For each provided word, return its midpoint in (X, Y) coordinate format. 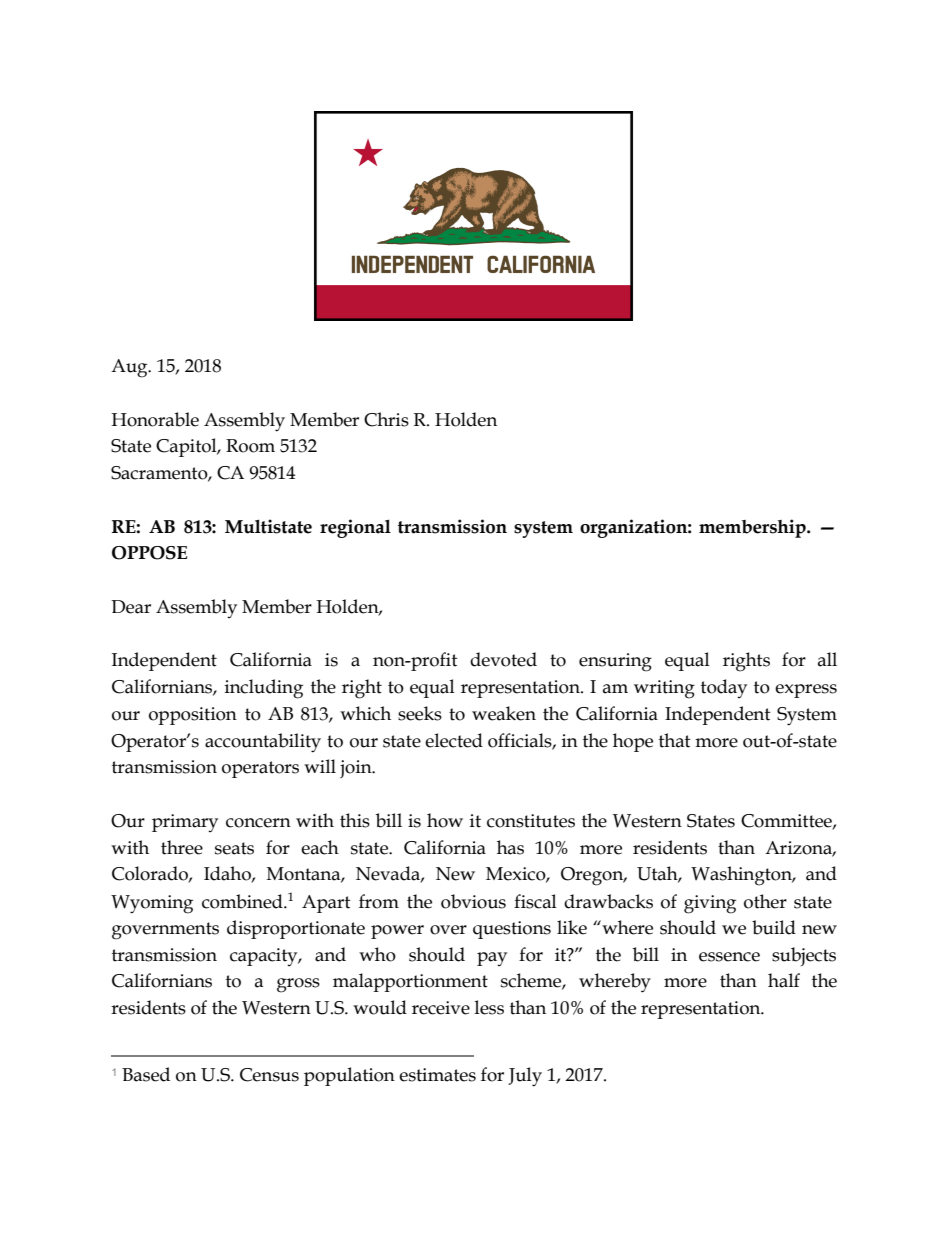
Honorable (155, 419)
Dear (131, 607)
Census (269, 1075)
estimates (437, 1075)
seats (234, 848)
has (510, 847)
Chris (386, 419)
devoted (503, 659)
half (784, 980)
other (765, 901)
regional (355, 528)
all (827, 659)
